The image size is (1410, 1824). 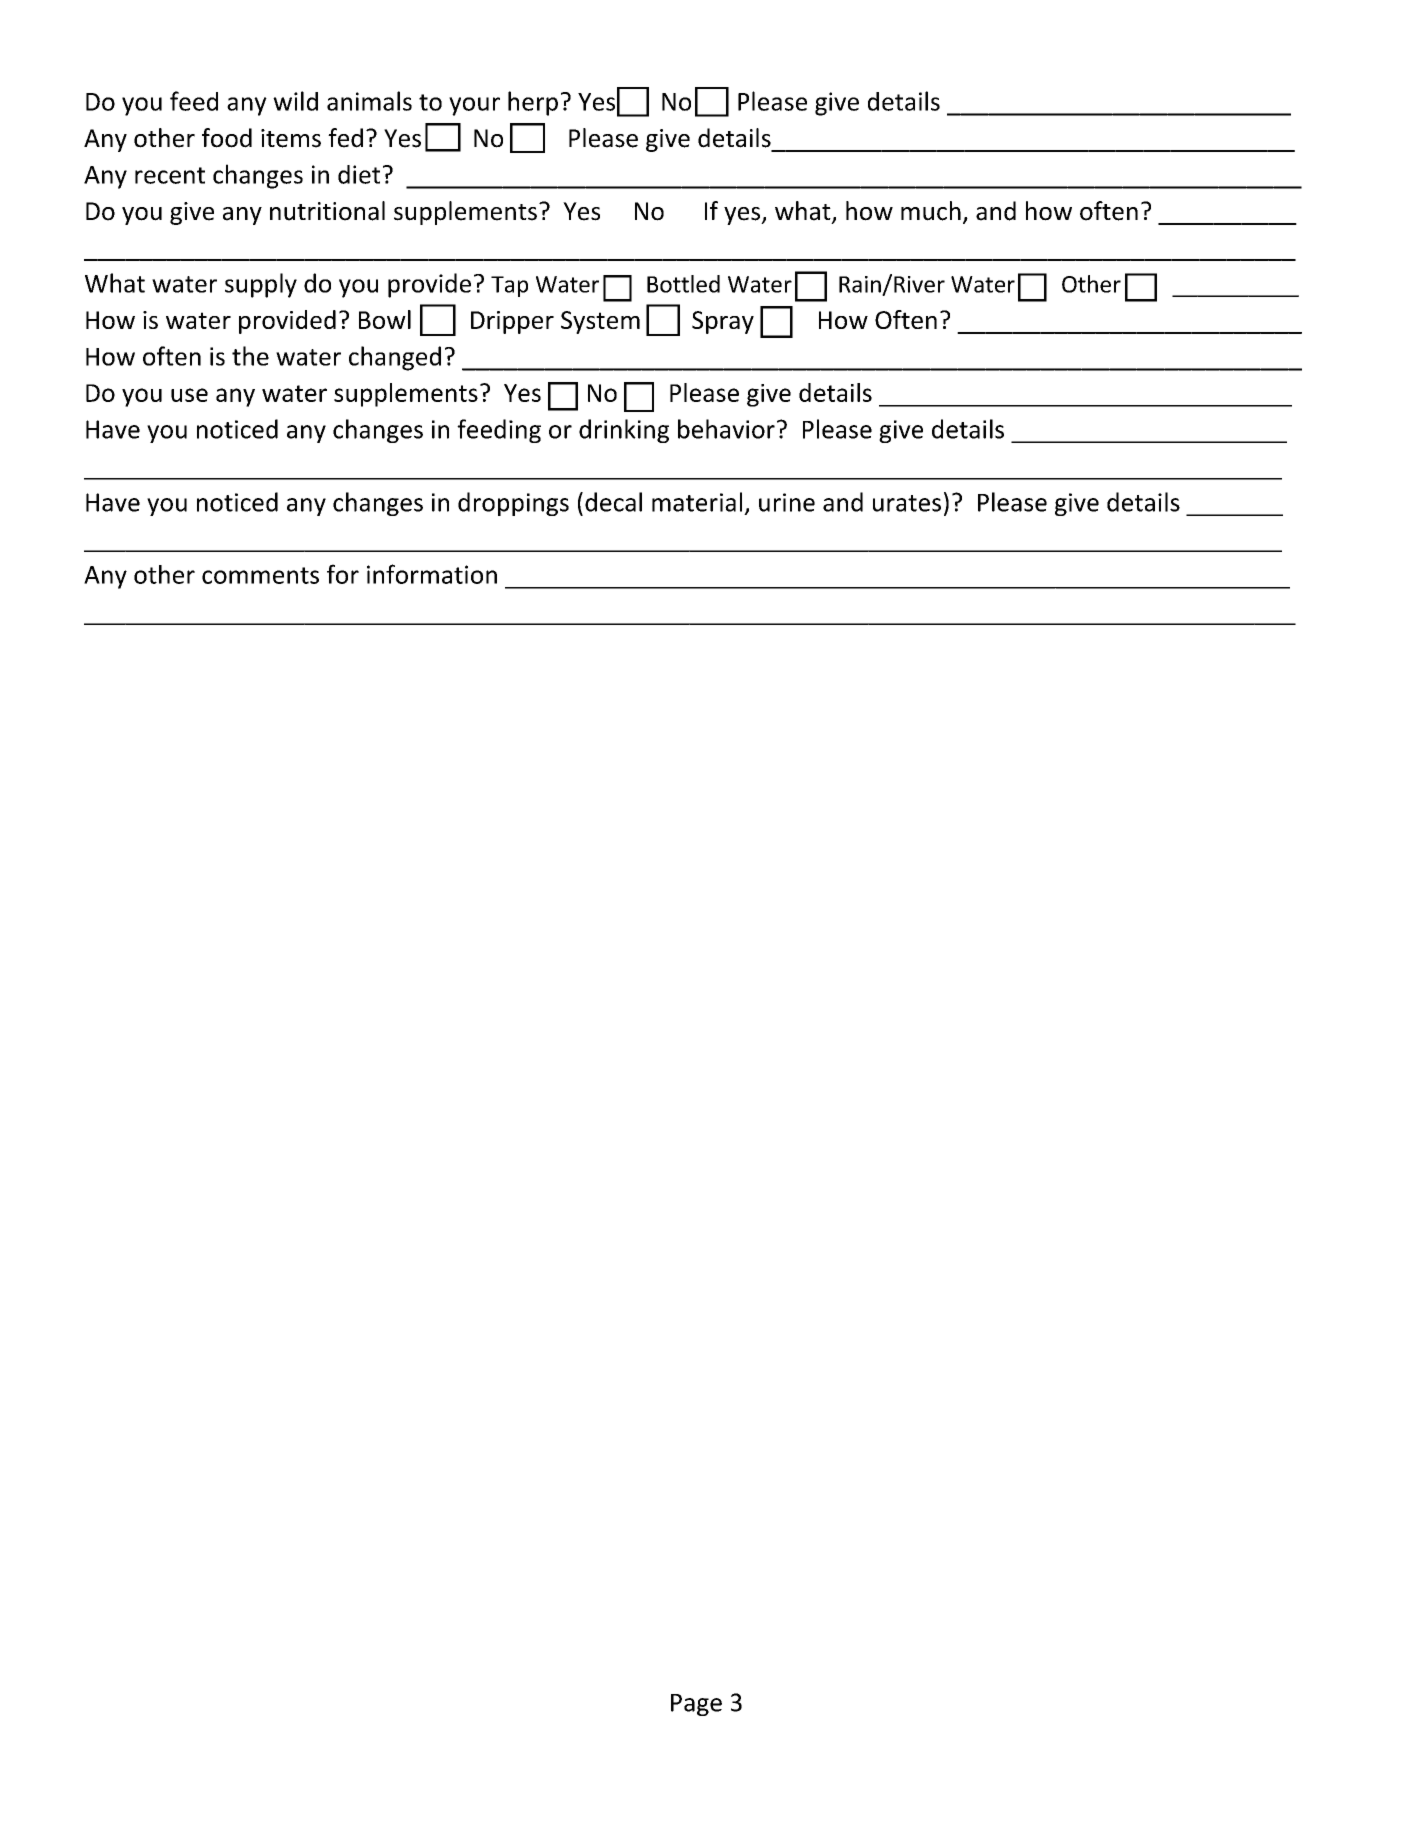 What do you see at coordinates (260, 575) in the screenshot?
I see `comments` at bounding box center [260, 575].
